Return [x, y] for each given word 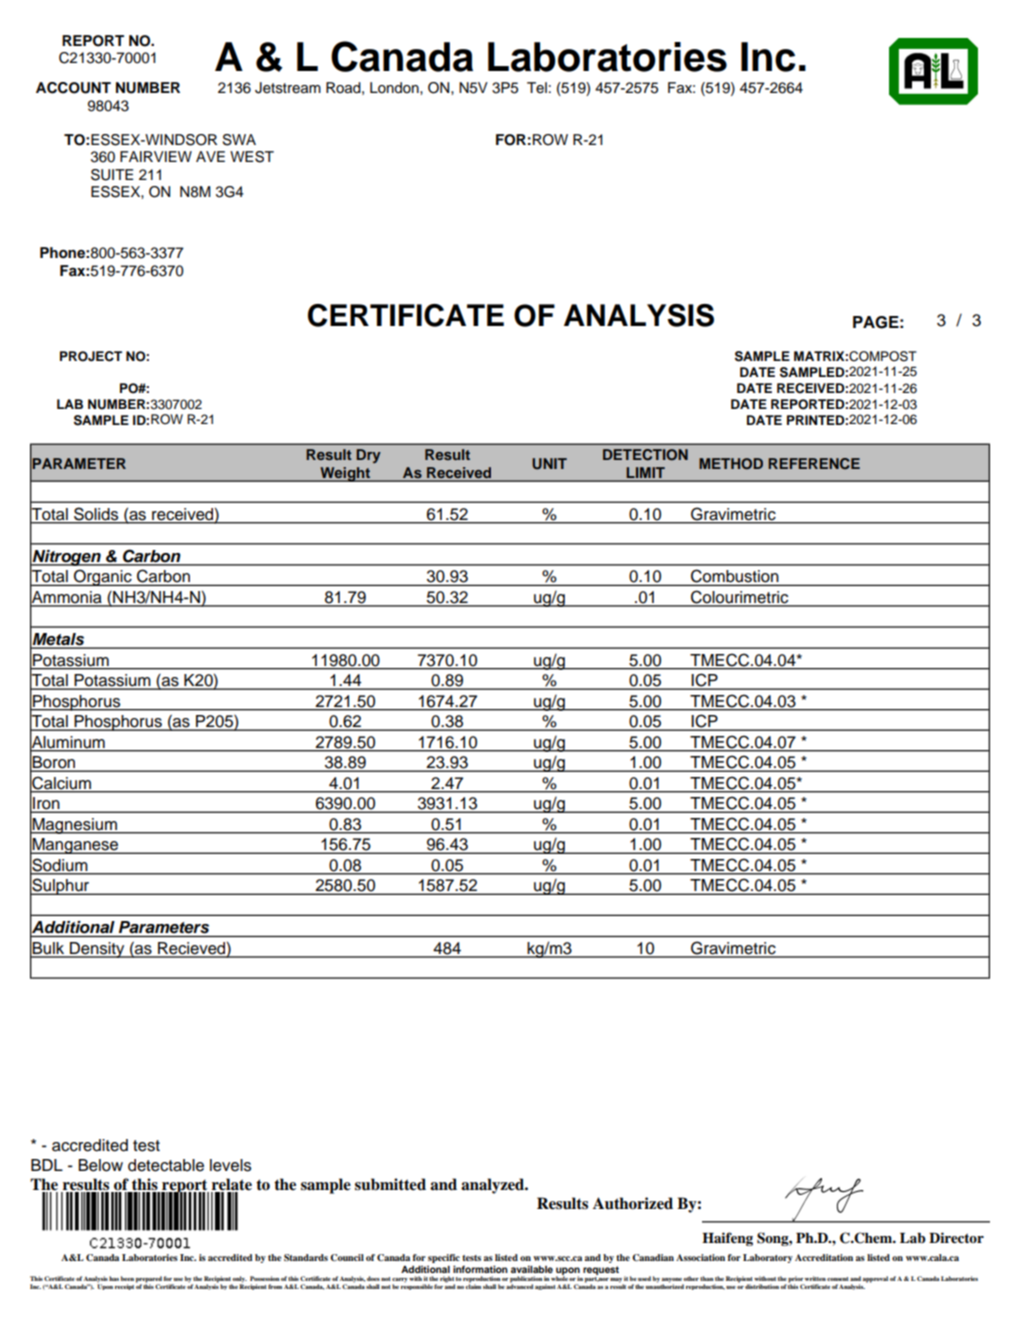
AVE [210, 156]
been [127, 1278]
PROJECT [91, 356]
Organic [103, 577]
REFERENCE [814, 464]
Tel [537, 88]
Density [97, 950]
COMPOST [883, 356]
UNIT [549, 464]
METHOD [731, 464]
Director [956, 1237]
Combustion [735, 576]
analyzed [494, 1186]
